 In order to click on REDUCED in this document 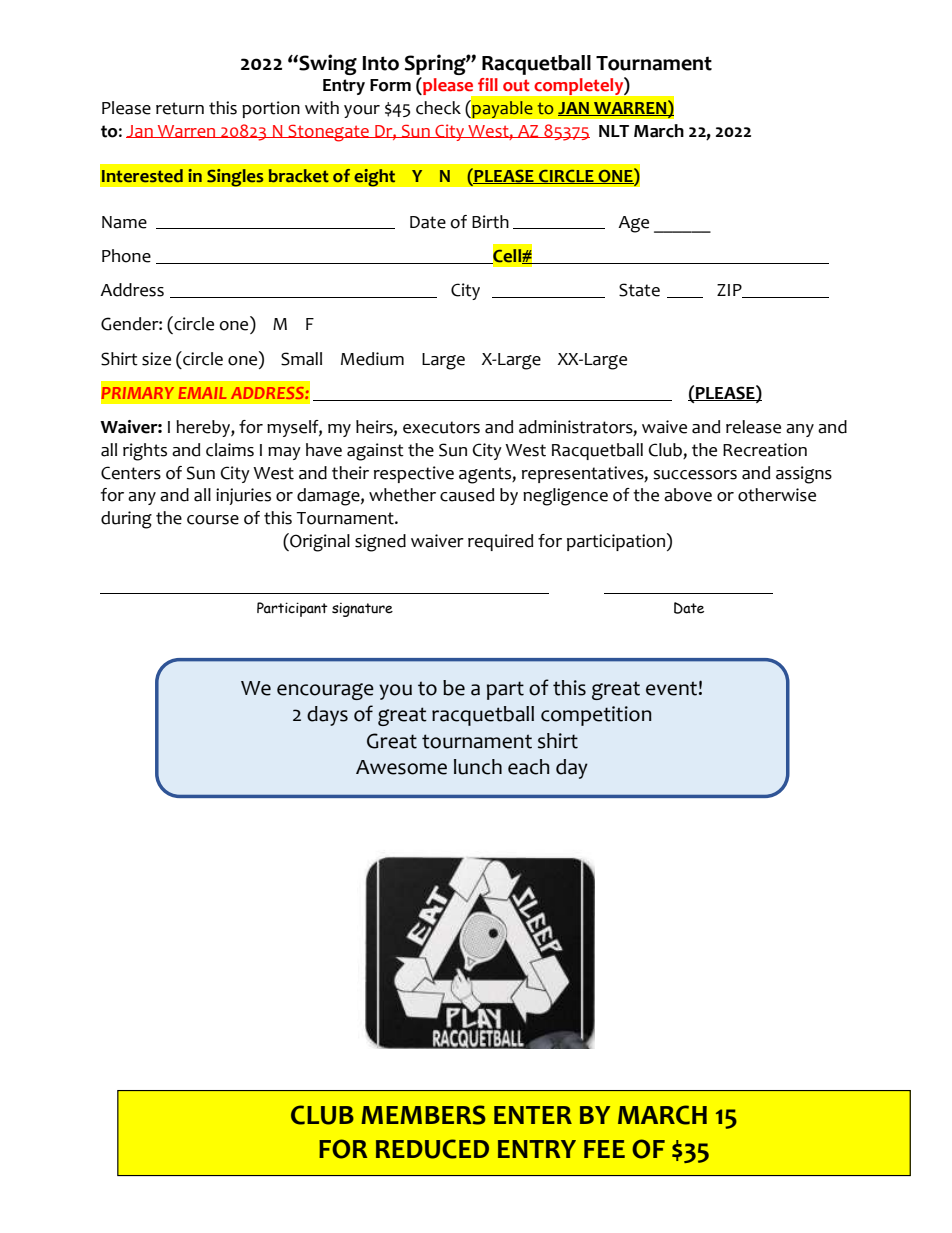, I will do `click(432, 1149)`.
